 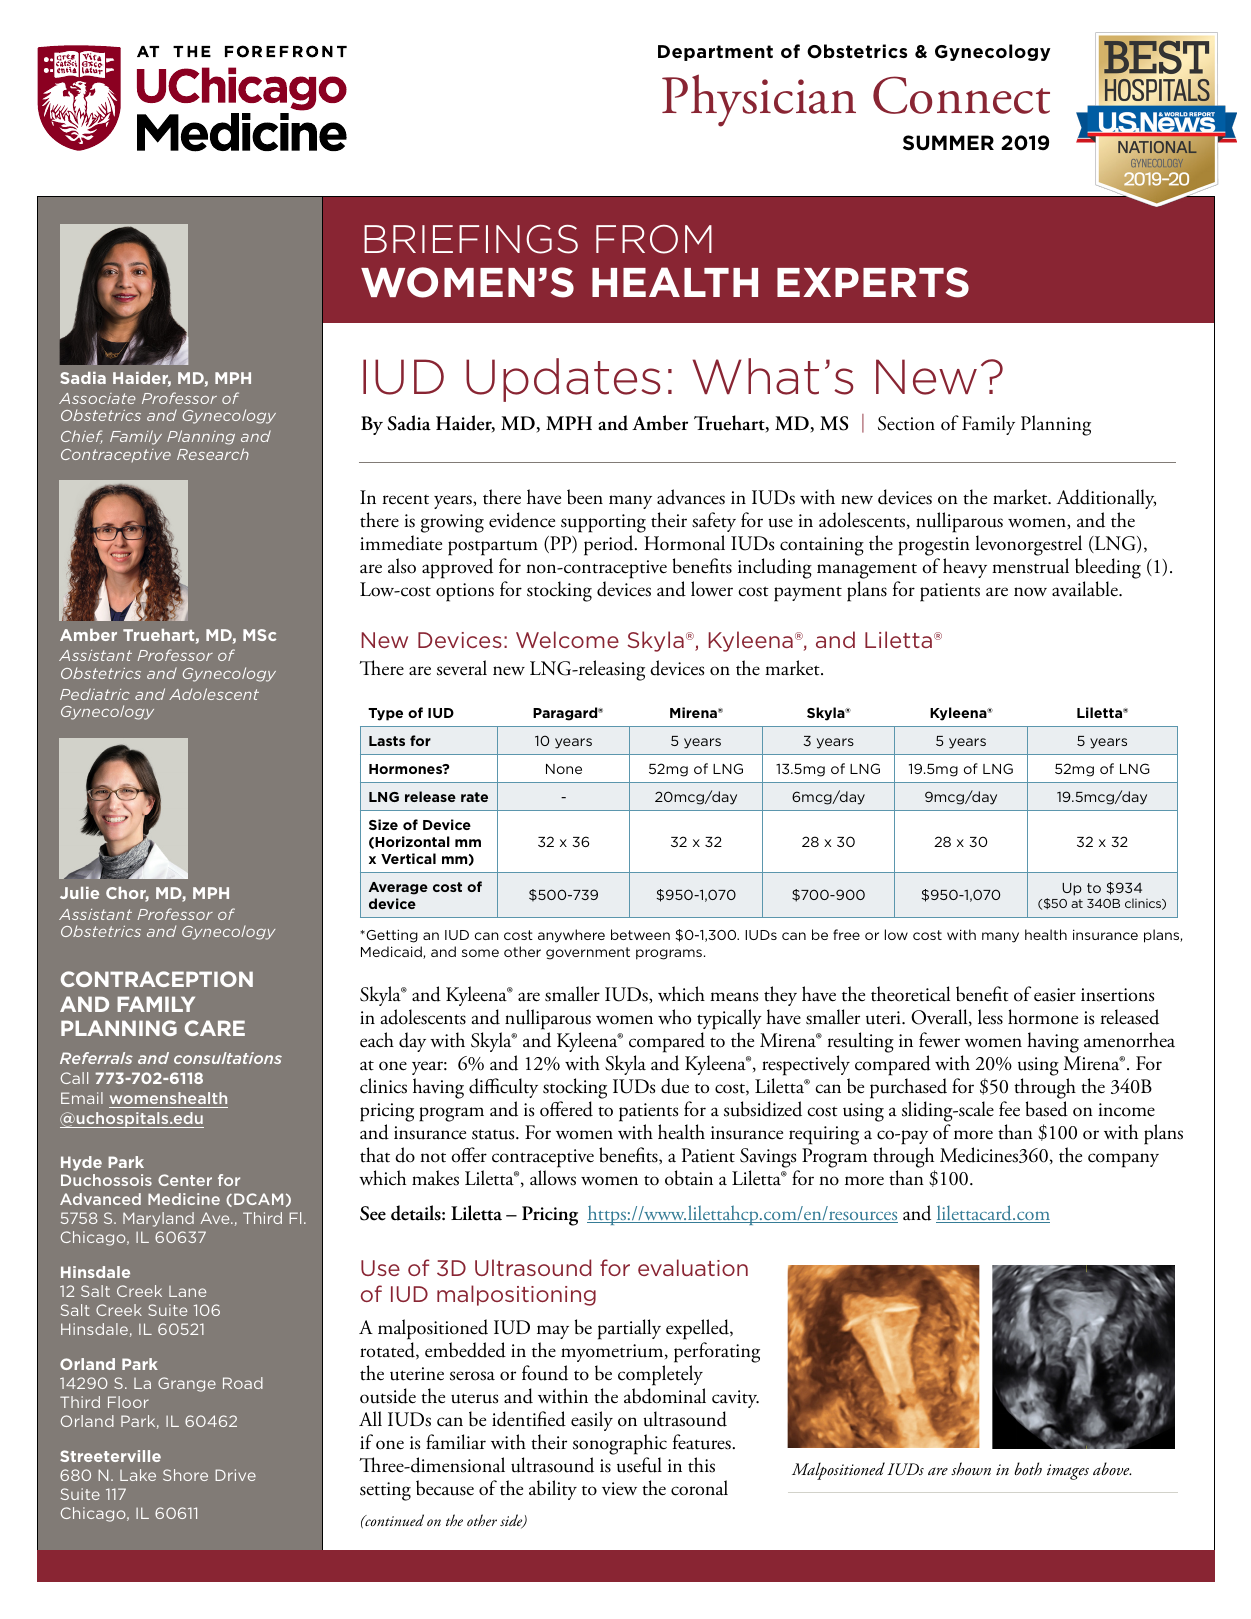 What do you see at coordinates (846, 934) in the screenshot?
I see `free` at bounding box center [846, 934].
